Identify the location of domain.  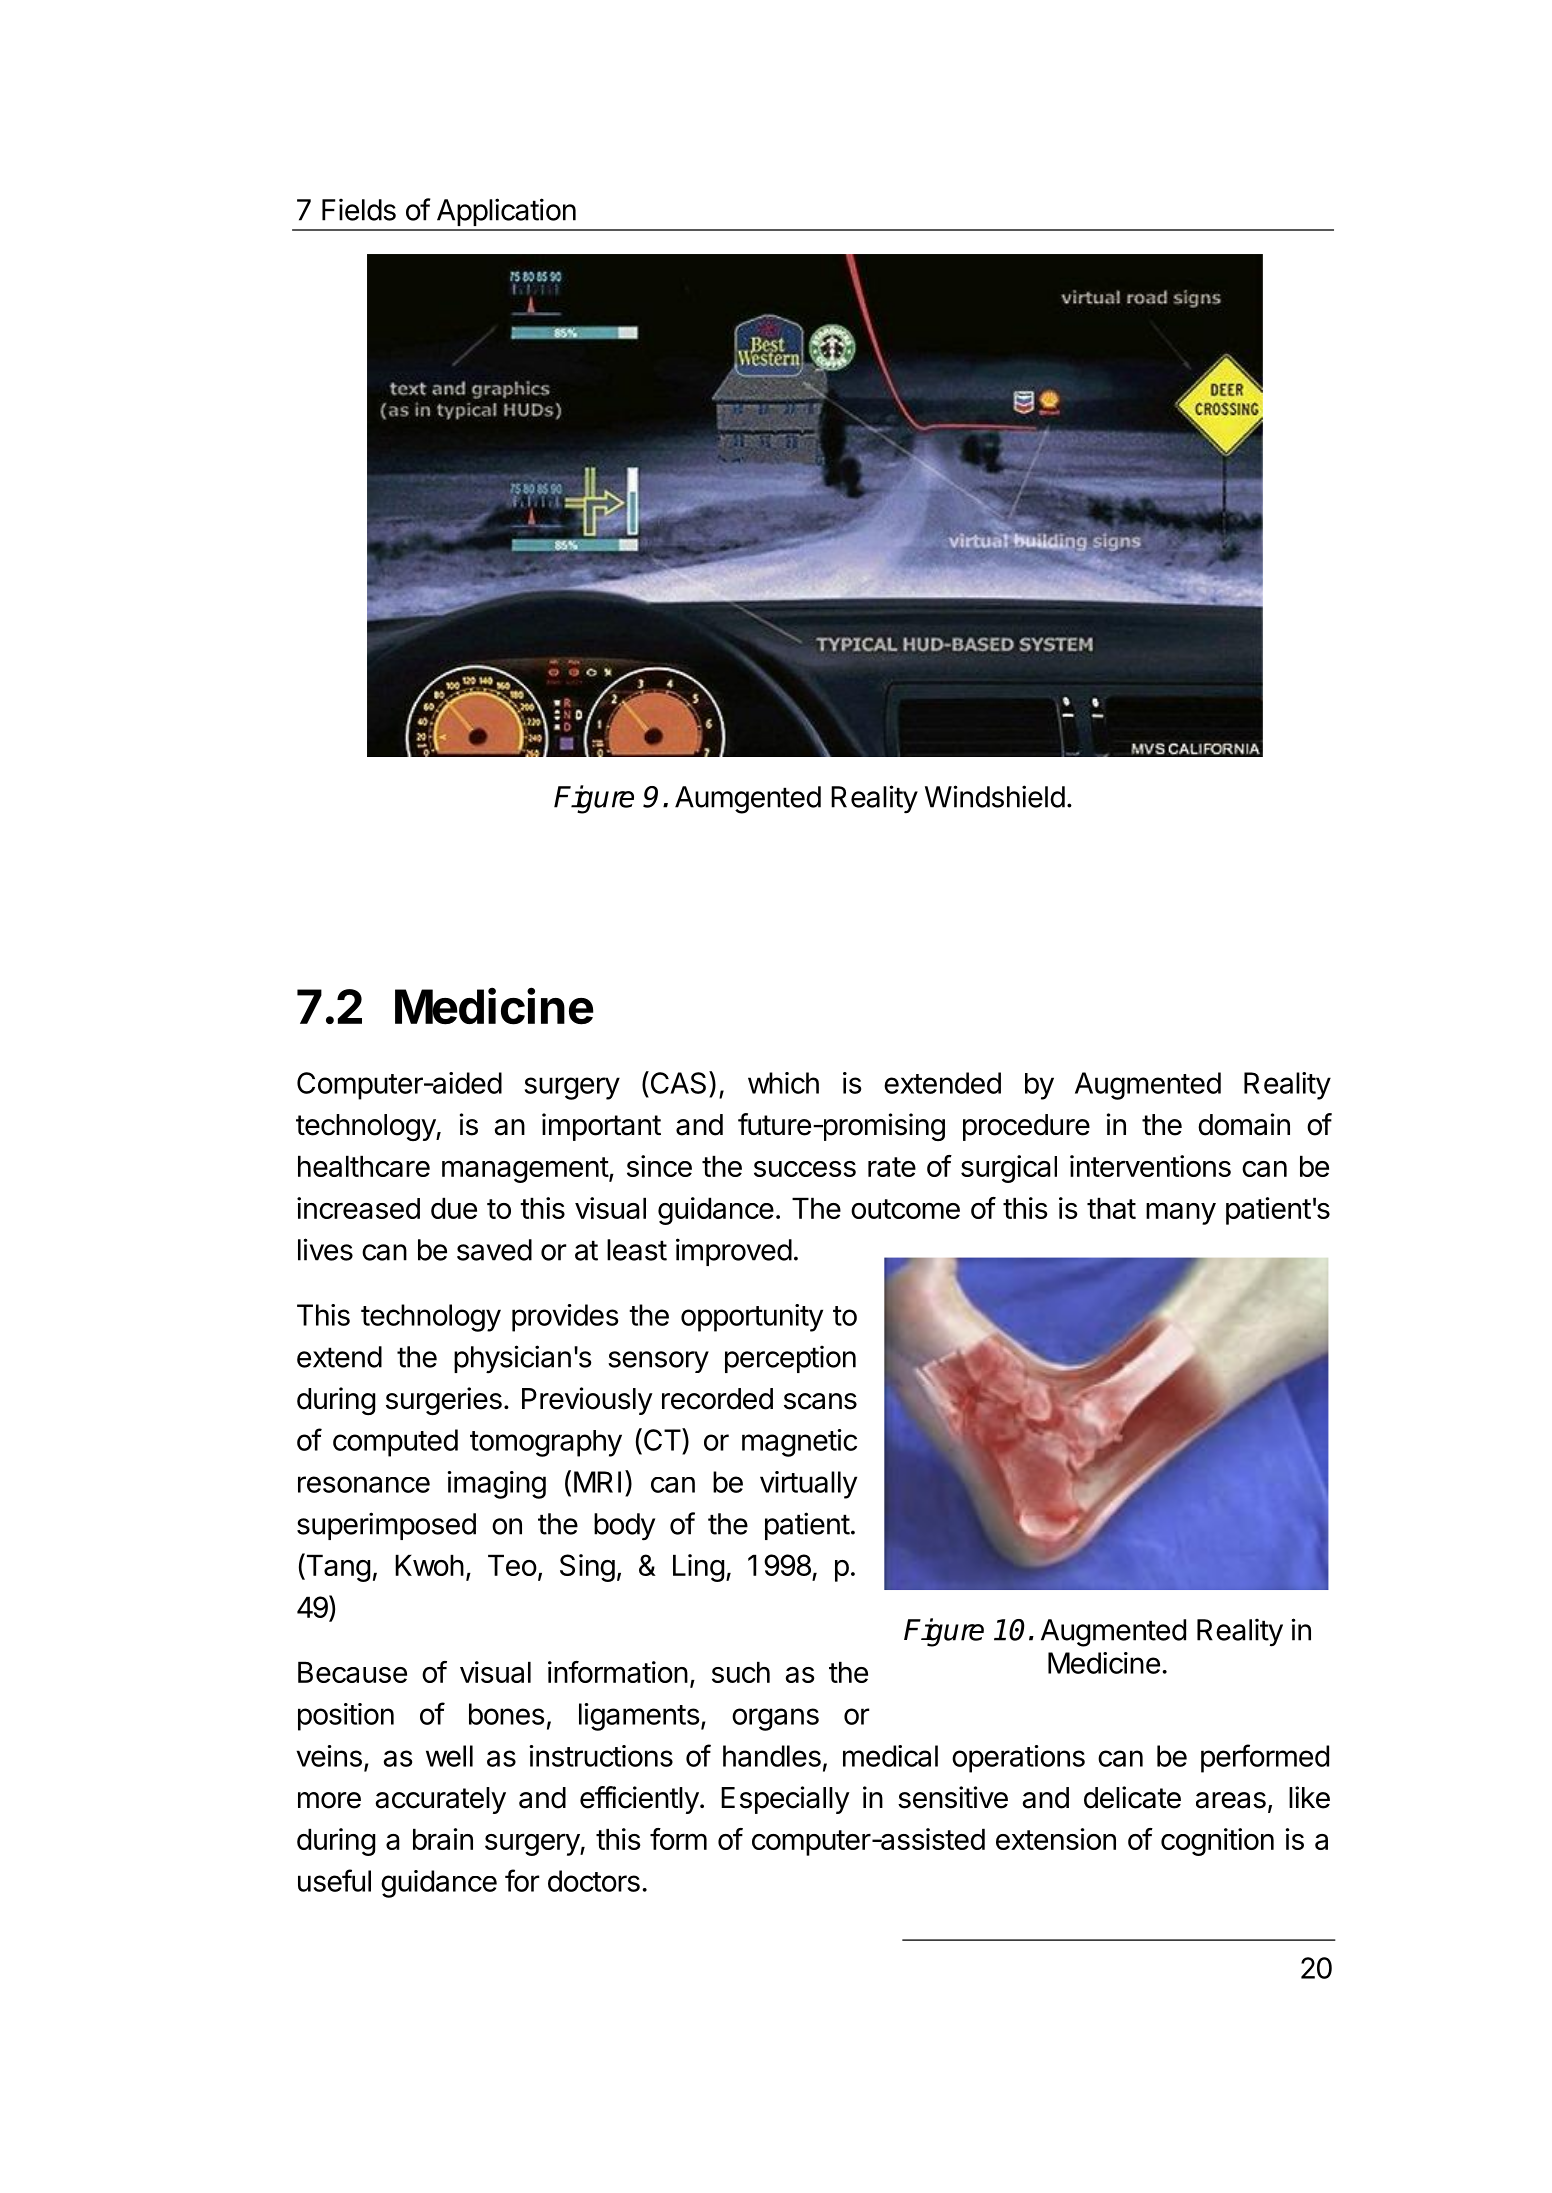
(1244, 1124).
